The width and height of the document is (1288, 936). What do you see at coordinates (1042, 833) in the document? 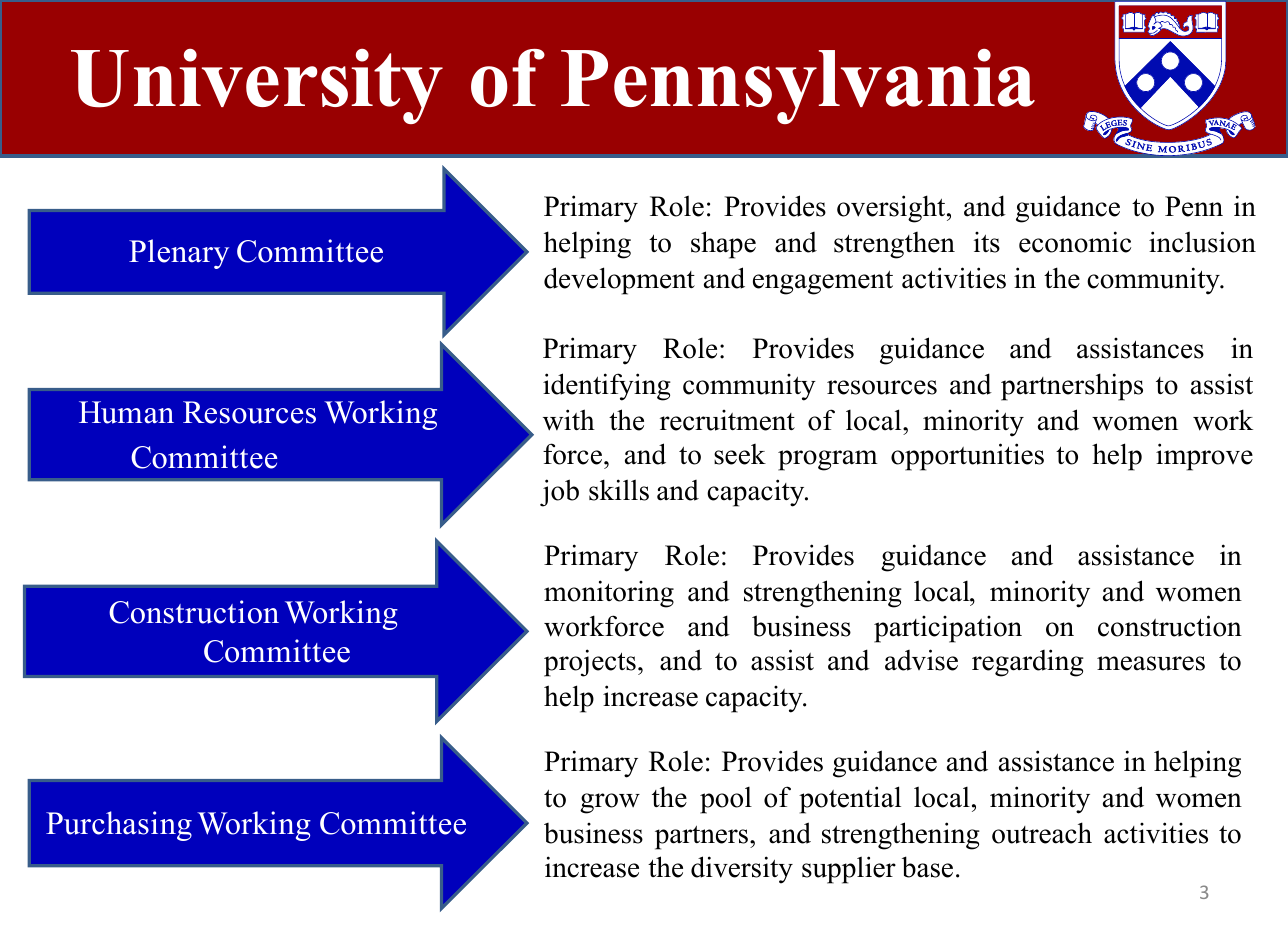
I see `outreach` at bounding box center [1042, 833].
